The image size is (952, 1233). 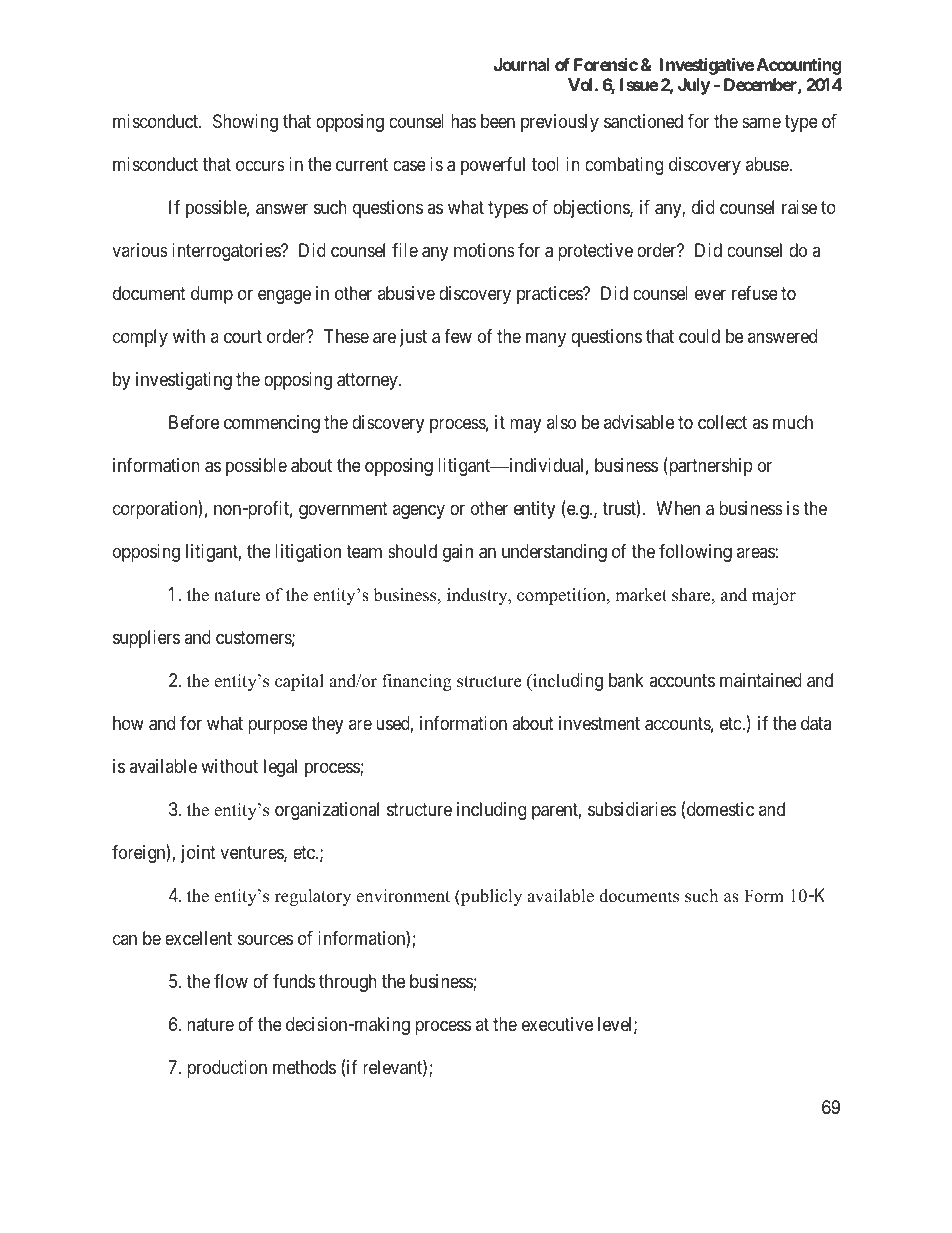 What do you see at coordinates (484, 250) in the screenshot?
I see `motions` at bounding box center [484, 250].
